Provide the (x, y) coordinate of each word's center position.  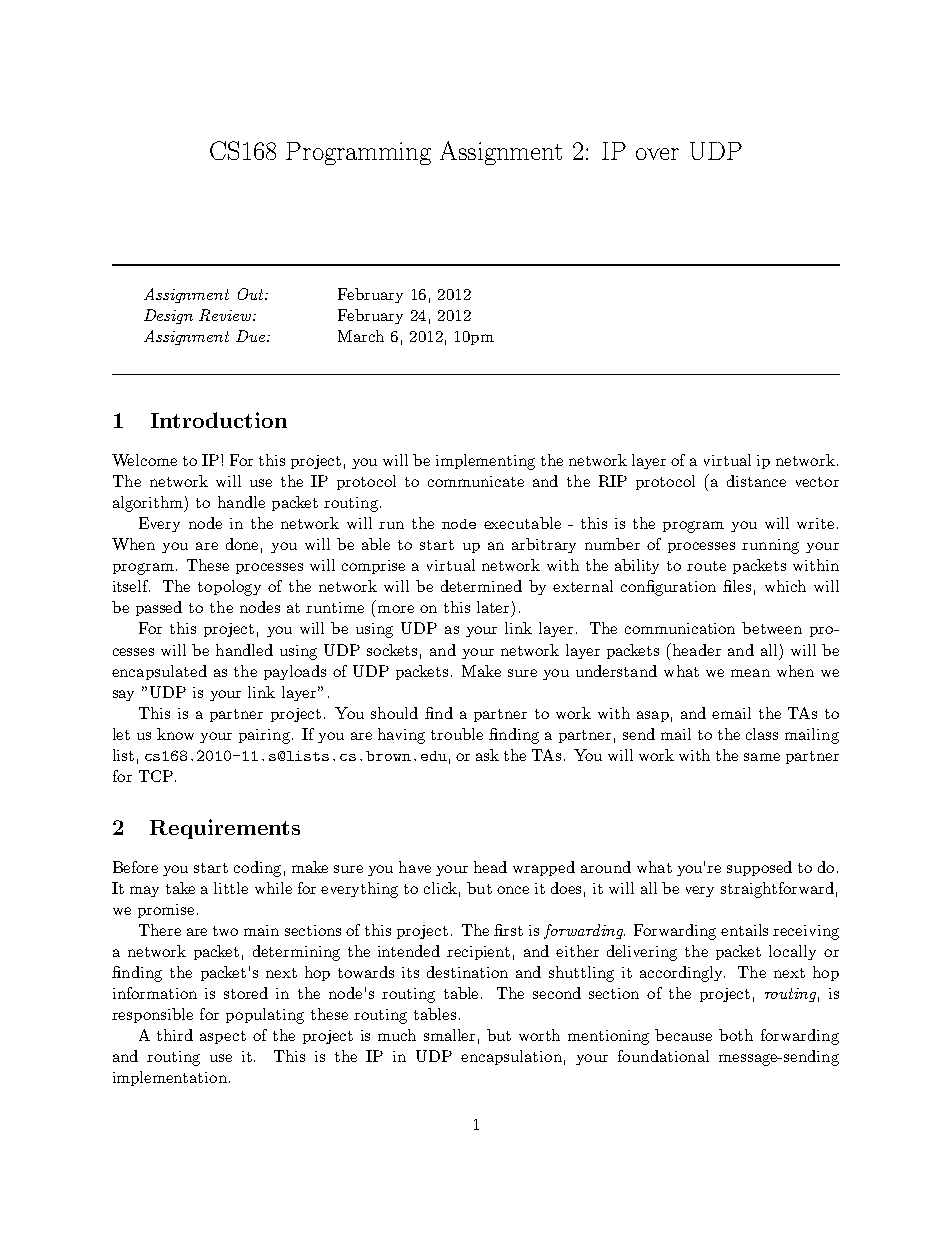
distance (756, 481)
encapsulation (511, 1057)
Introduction (219, 420)
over (657, 154)
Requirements (225, 829)
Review (226, 315)
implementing (485, 462)
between (772, 628)
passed (159, 608)
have (415, 867)
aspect (223, 1037)
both (736, 1035)
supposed (759, 868)
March (361, 336)
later (493, 607)
